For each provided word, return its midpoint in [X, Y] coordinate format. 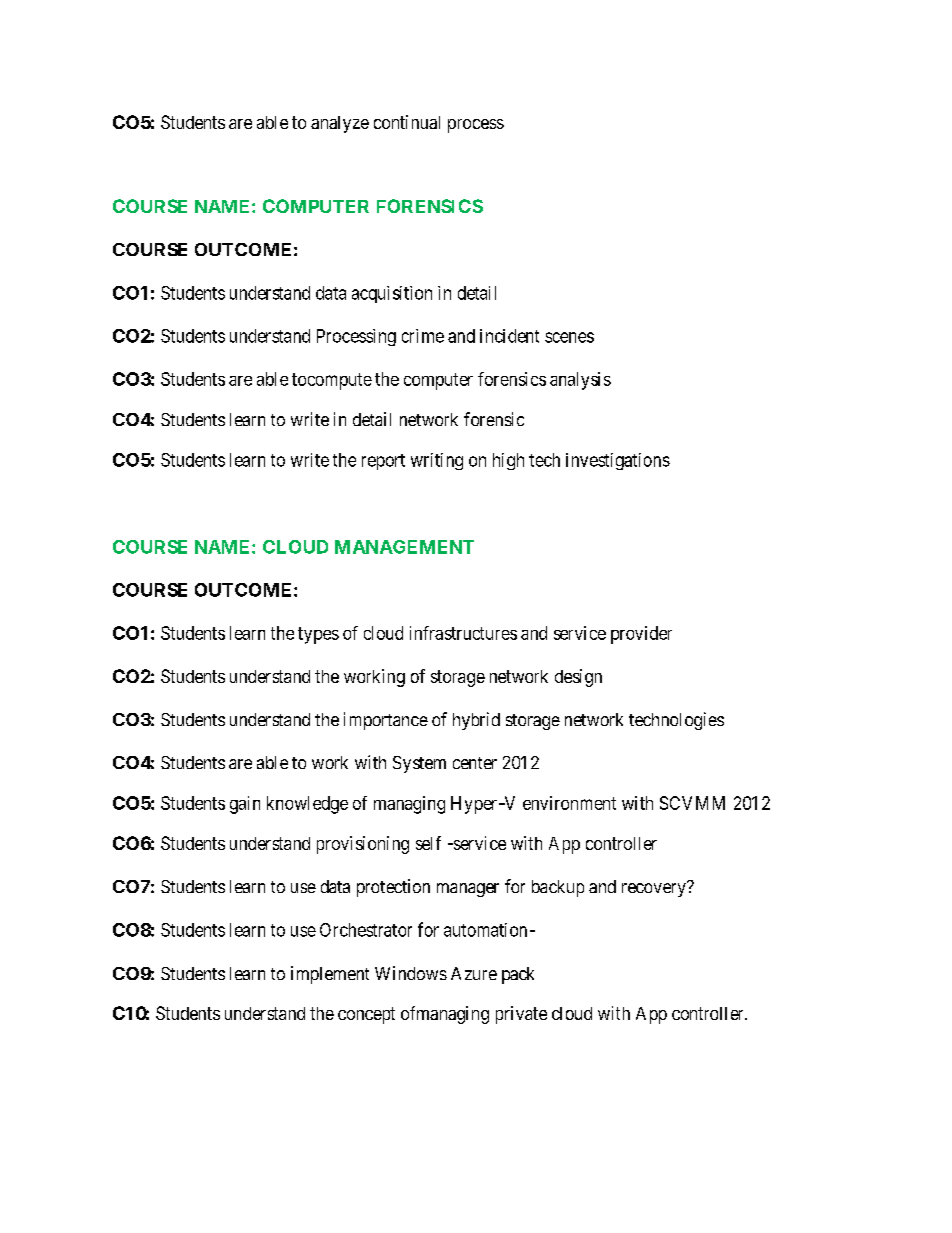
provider [641, 635]
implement [330, 975]
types [318, 635]
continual [407, 122]
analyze [340, 124]
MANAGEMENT [404, 547]
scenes [569, 337]
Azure [474, 973]
